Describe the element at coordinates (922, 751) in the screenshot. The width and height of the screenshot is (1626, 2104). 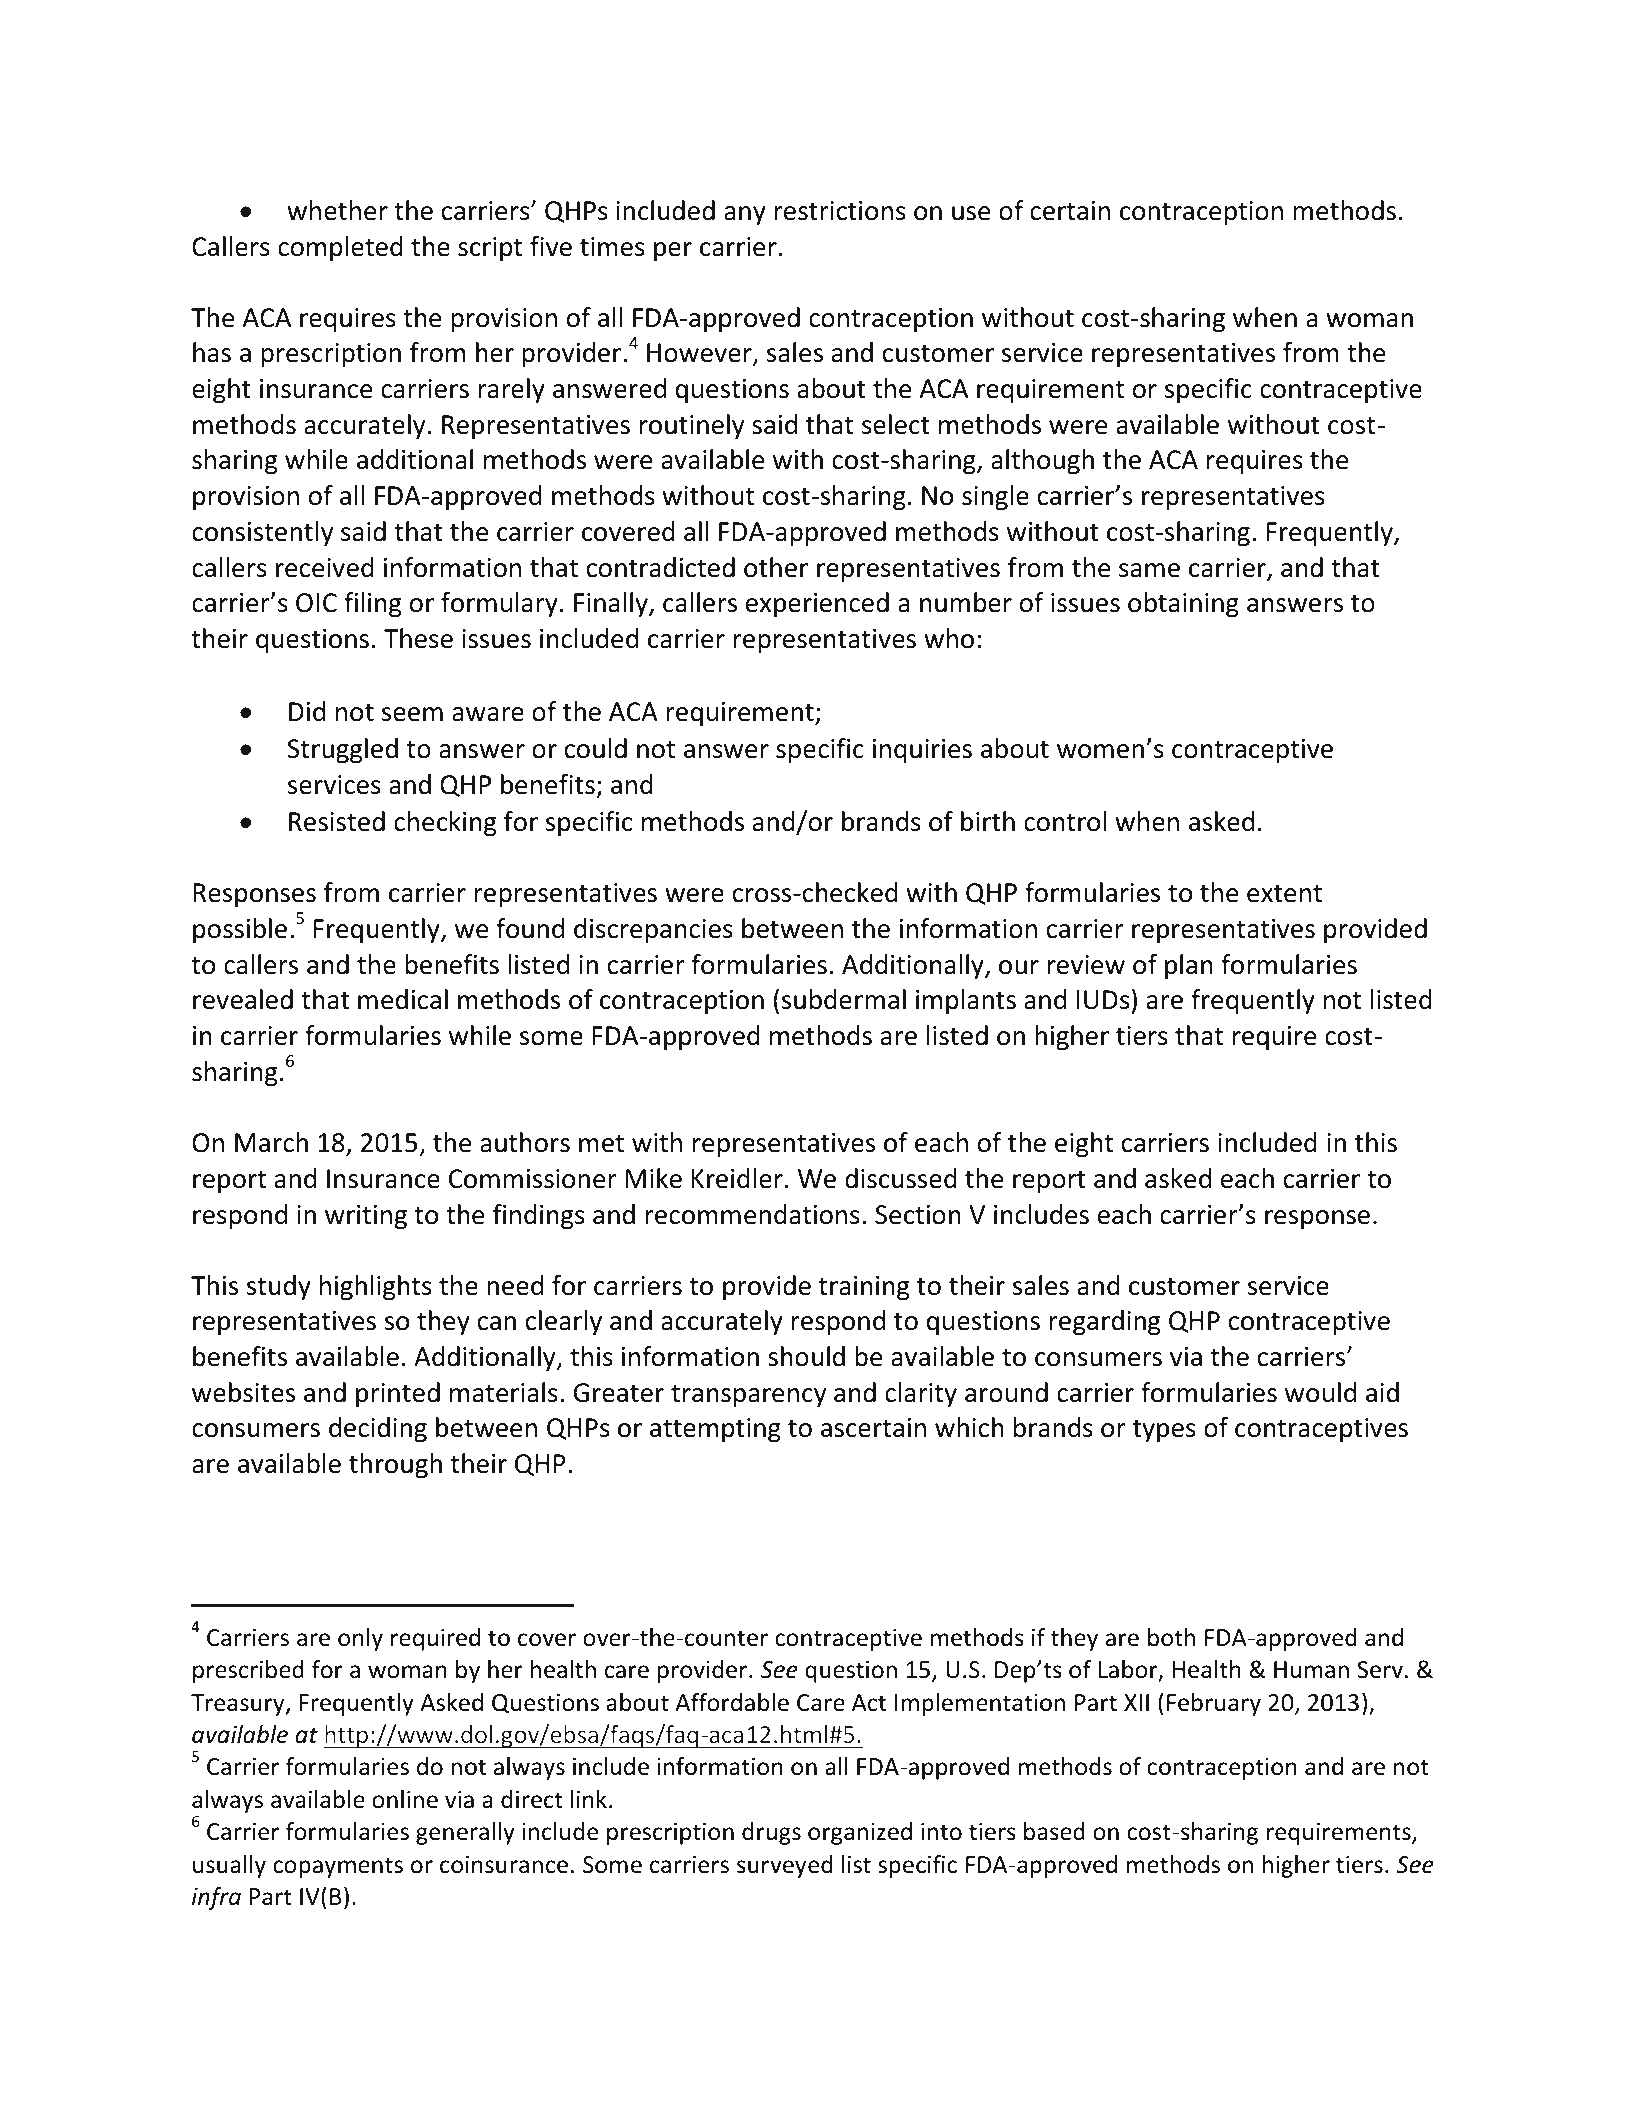
I see `inquiries` at that location.
